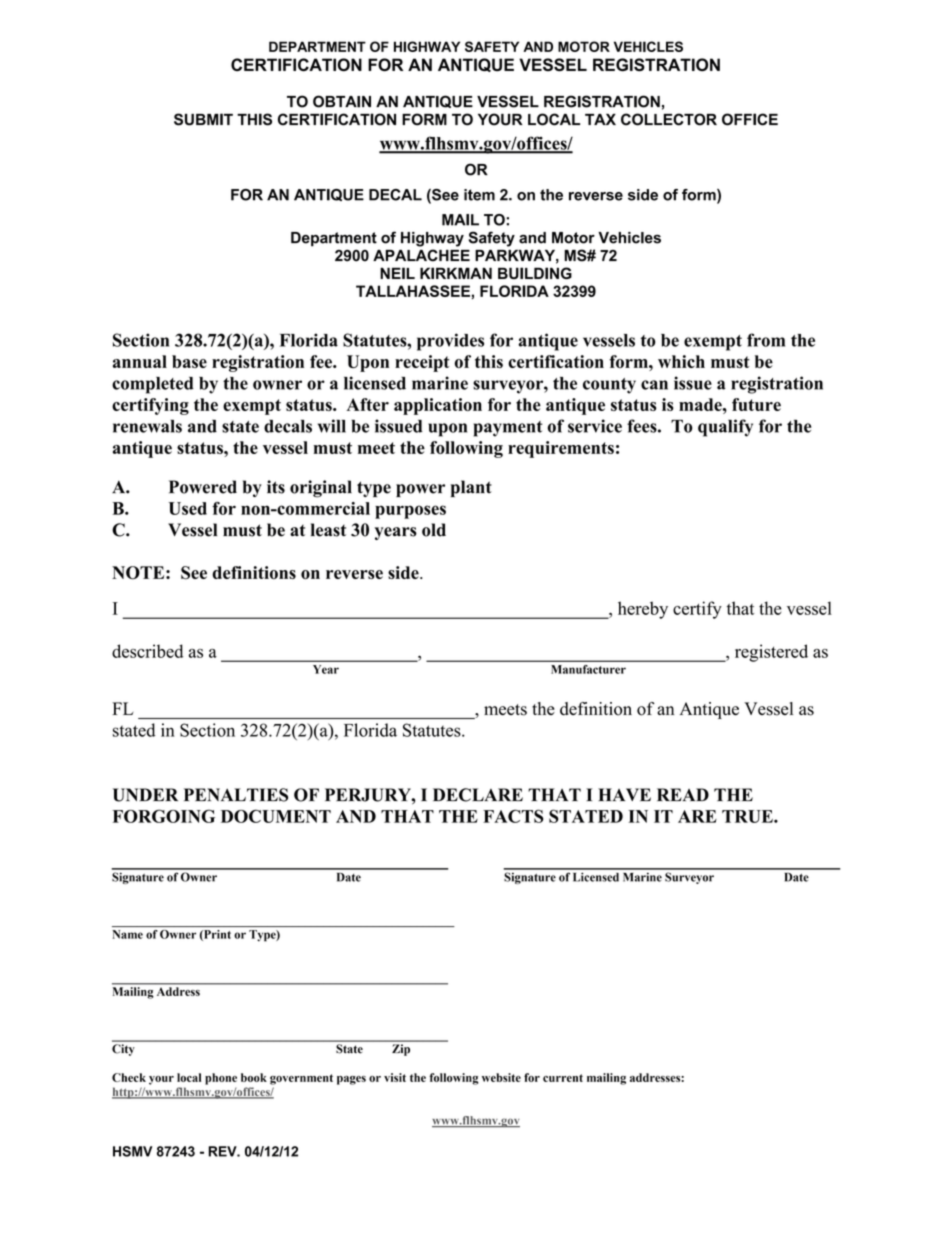 The height and width of the document is (1233, 952). I want to click on item, so click(479, 195).
